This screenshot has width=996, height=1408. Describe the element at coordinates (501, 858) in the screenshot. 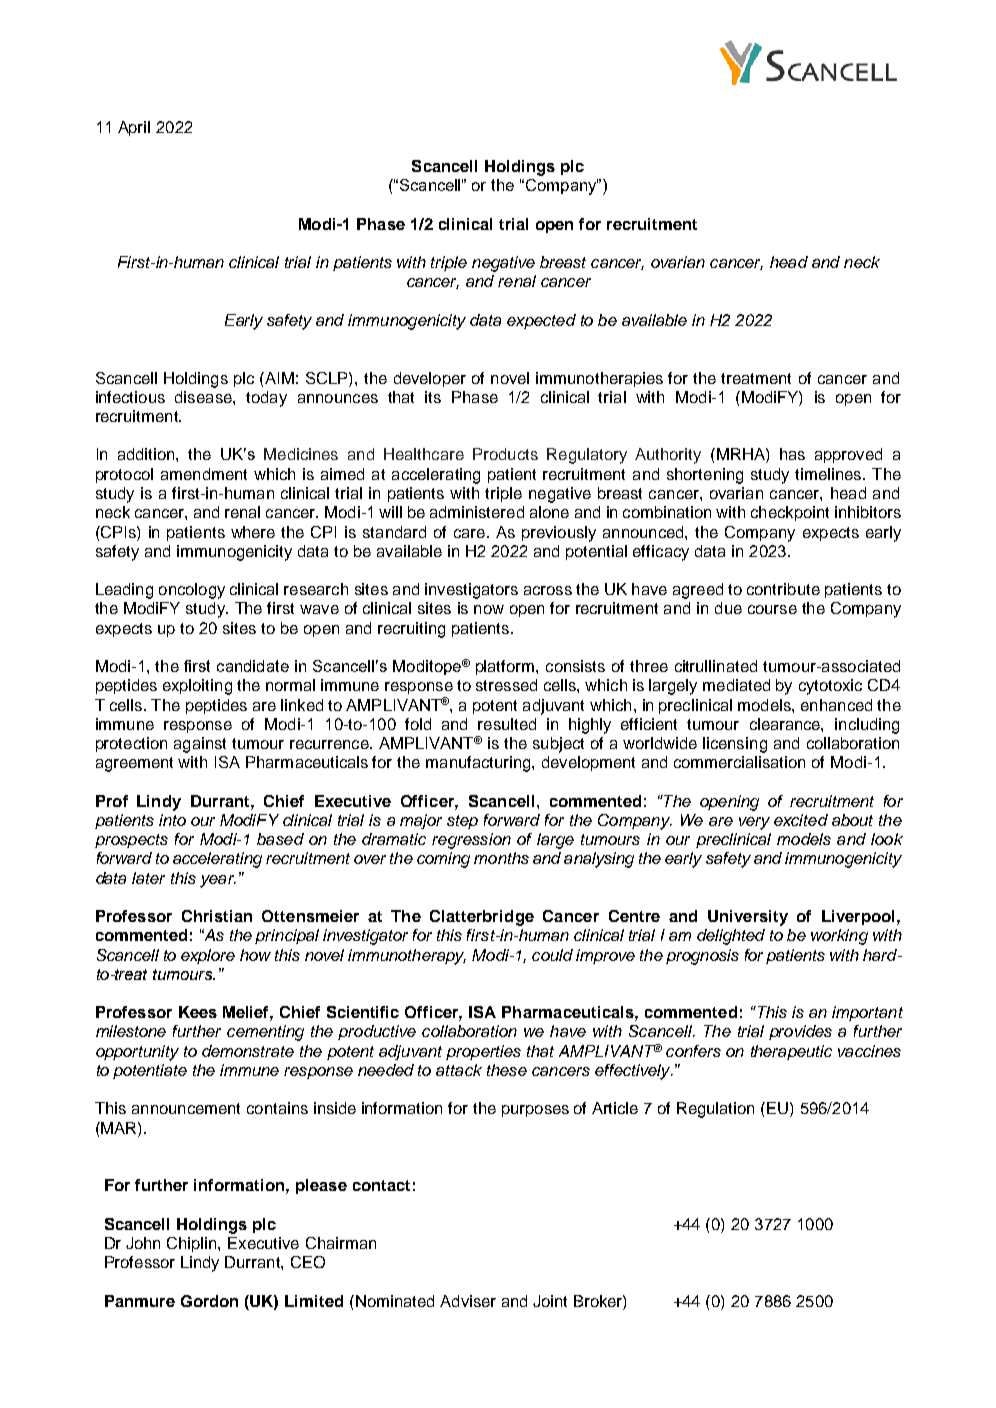

I see `months` at that location.
